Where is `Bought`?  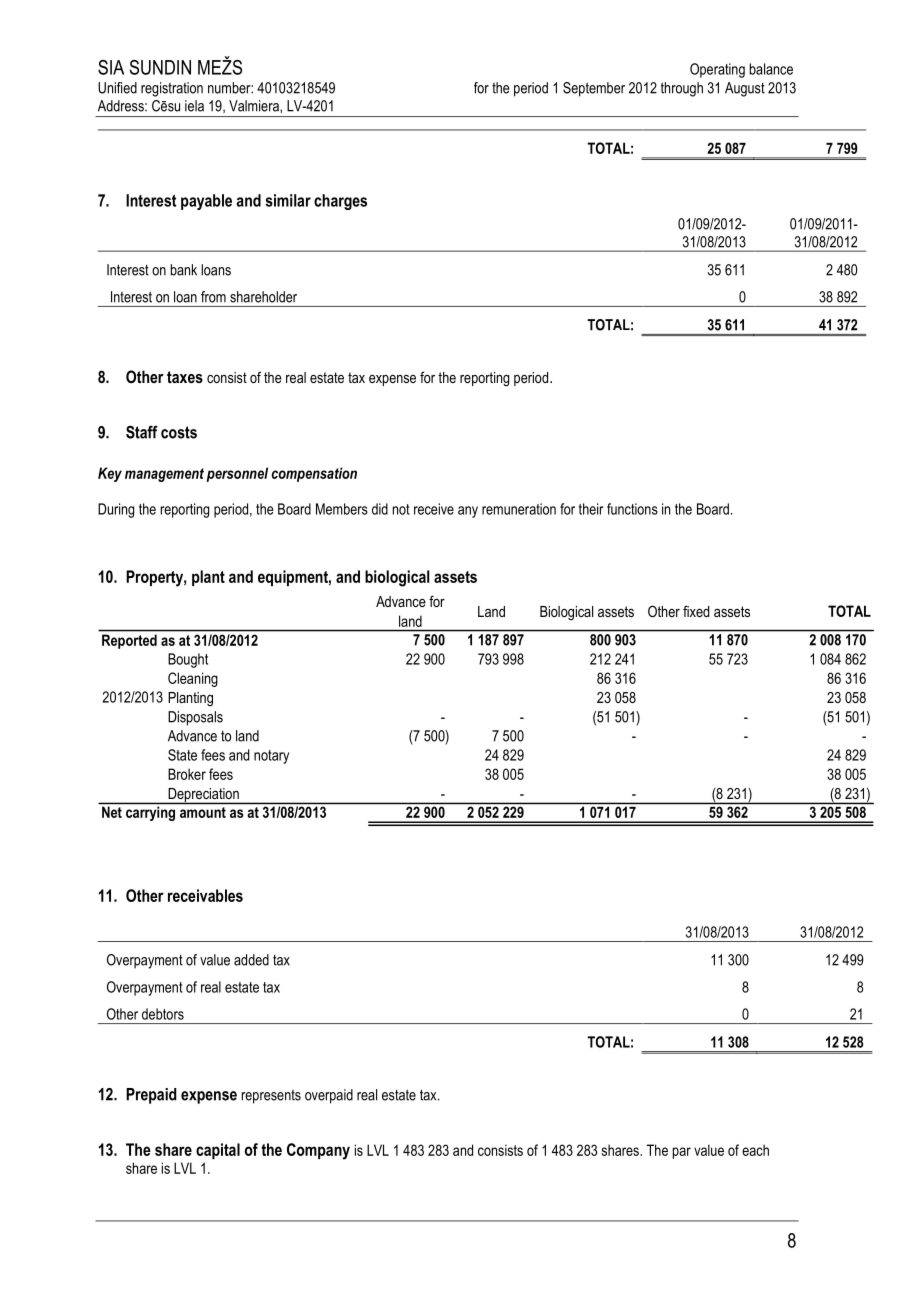
Bought is located at coordinates (188, 660).
